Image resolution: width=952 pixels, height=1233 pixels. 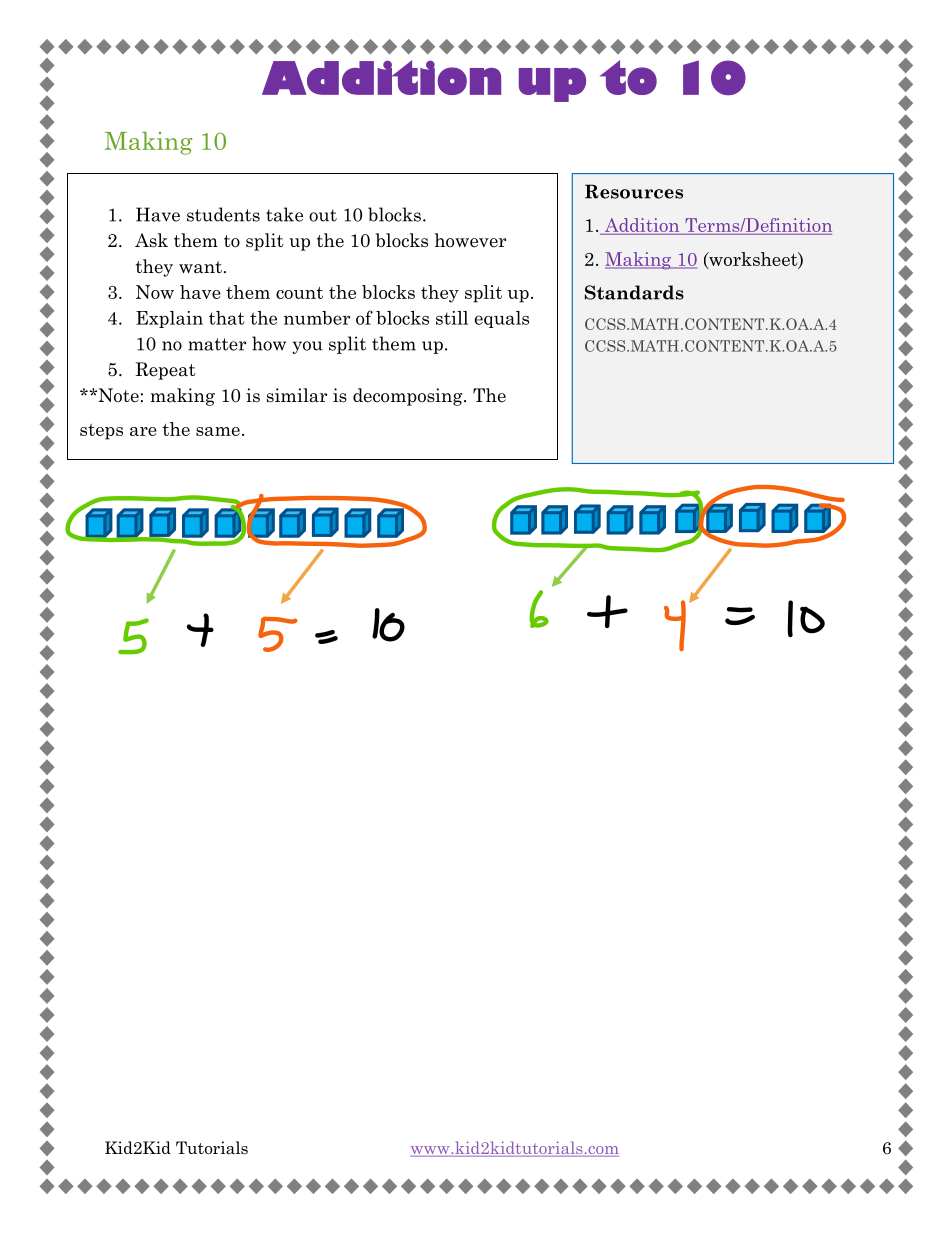 I want to click on out, so click(x=323, y=215).
